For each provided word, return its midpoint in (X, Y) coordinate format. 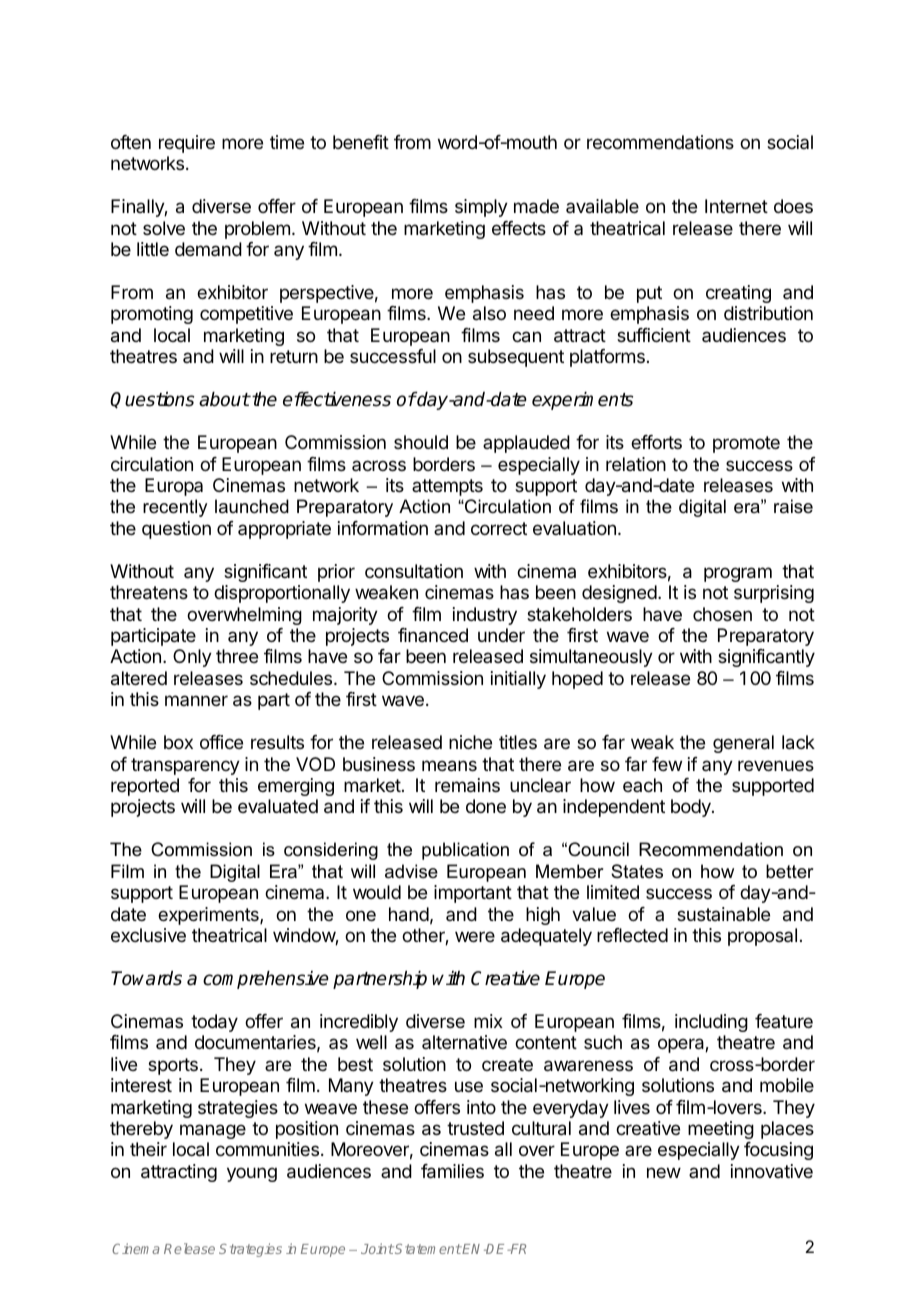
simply (481, 208)
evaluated (278, 806)
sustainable (723, 914)
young (252, 1174)
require (187, 144)
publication (465, 851)
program (738, 574)
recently (175, 508)
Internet (736, 206)
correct (499, 528)
